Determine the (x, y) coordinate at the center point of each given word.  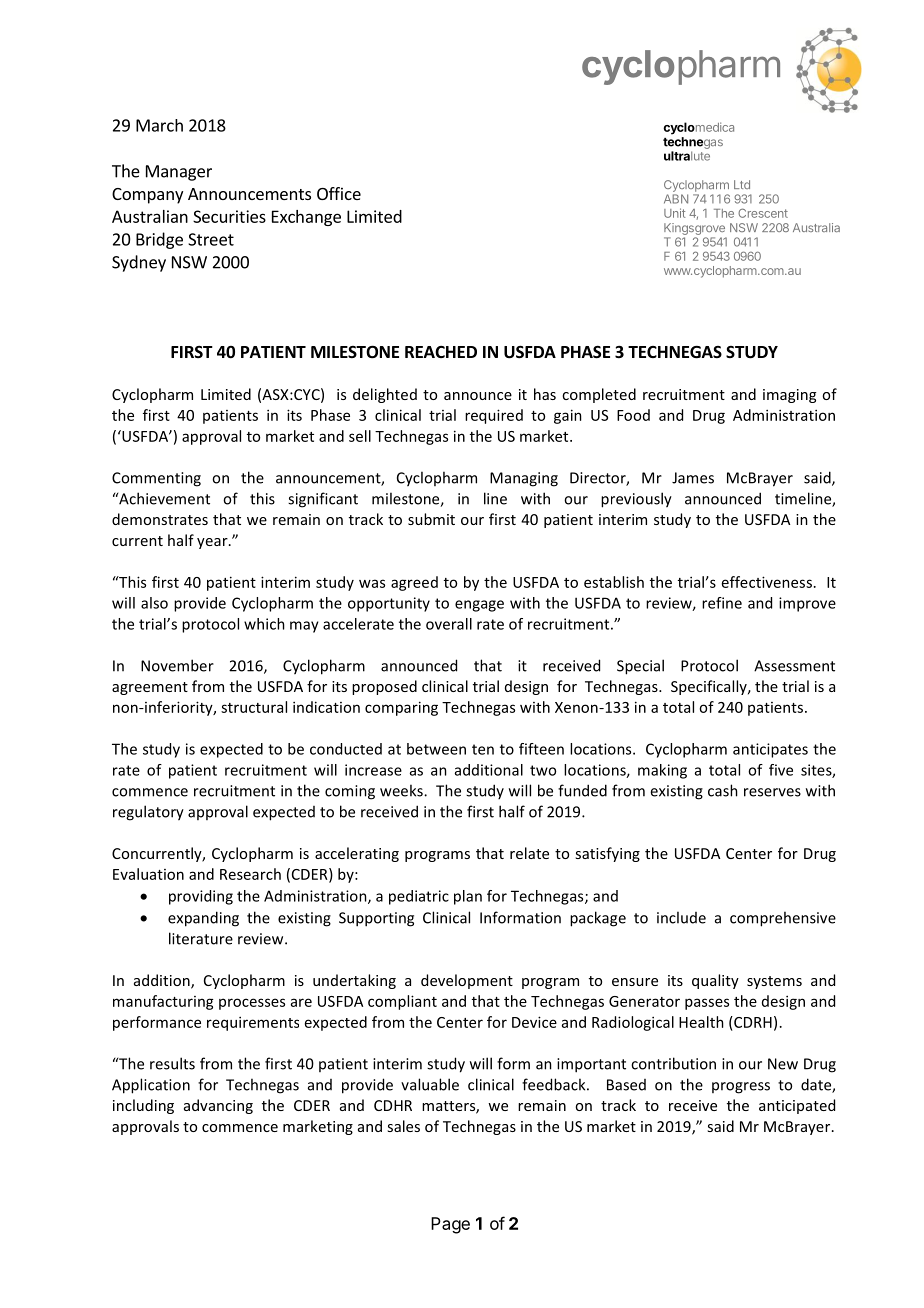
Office (339, 193)
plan (468, 897)
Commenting (156, 479)
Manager (179, 173)
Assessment (794, 666)
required (494, 416)
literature (201, 938)
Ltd (742, 184)
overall (449, 624)
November (177, 665)
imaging (789, 396)
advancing (218, 1106)
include (681, 917)
